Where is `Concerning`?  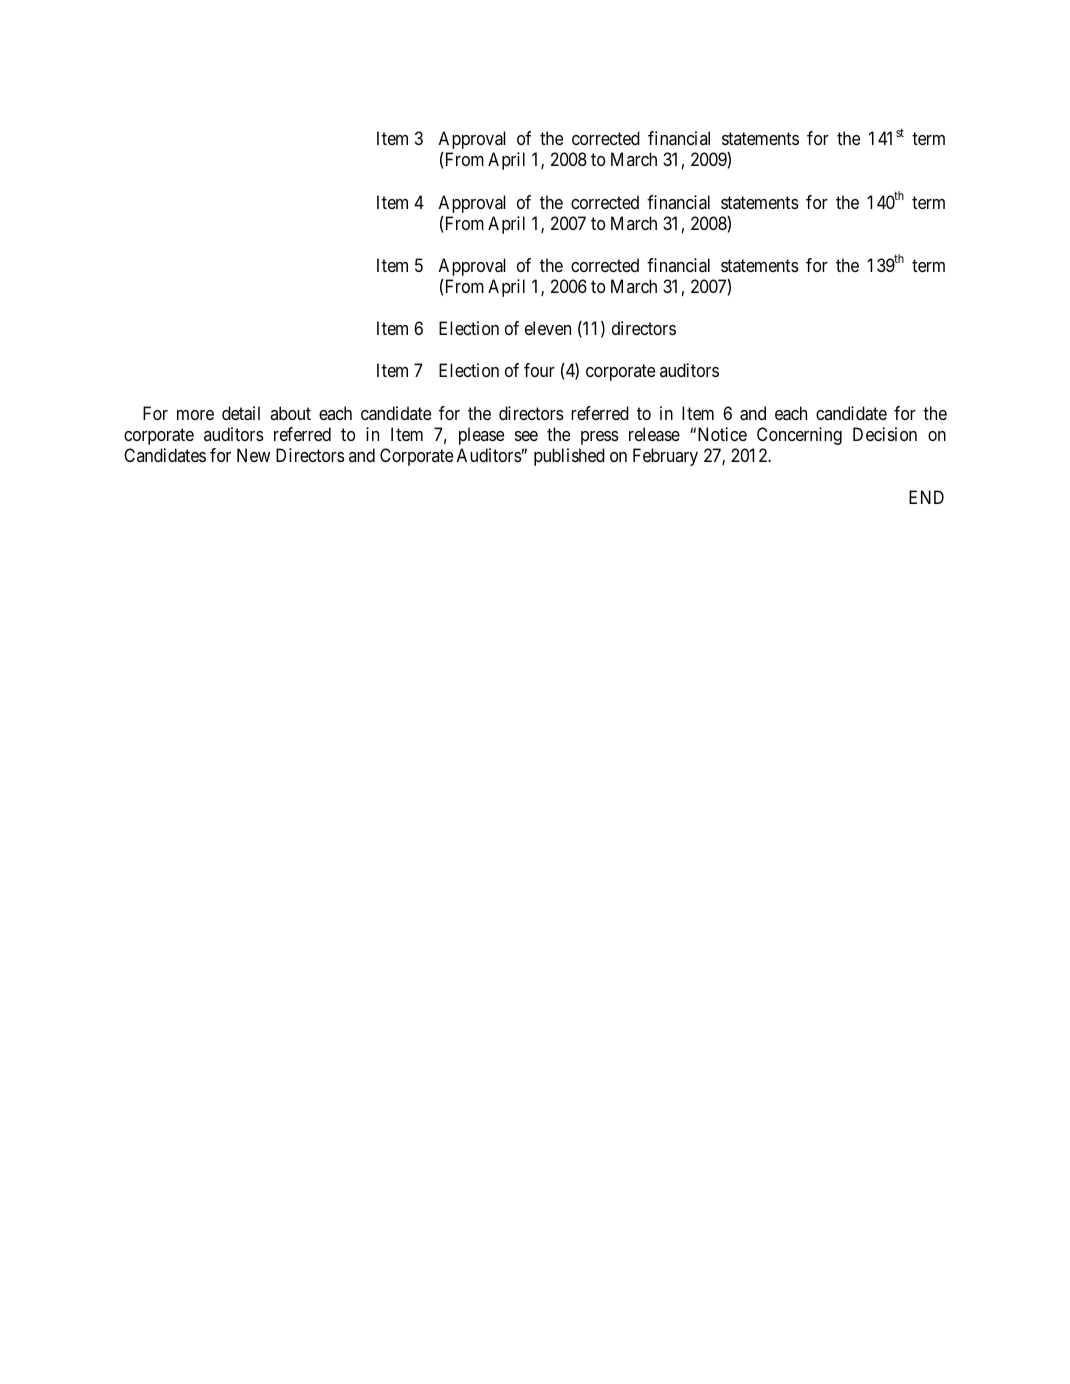 Concerning is located at coordinates (799, 436).
